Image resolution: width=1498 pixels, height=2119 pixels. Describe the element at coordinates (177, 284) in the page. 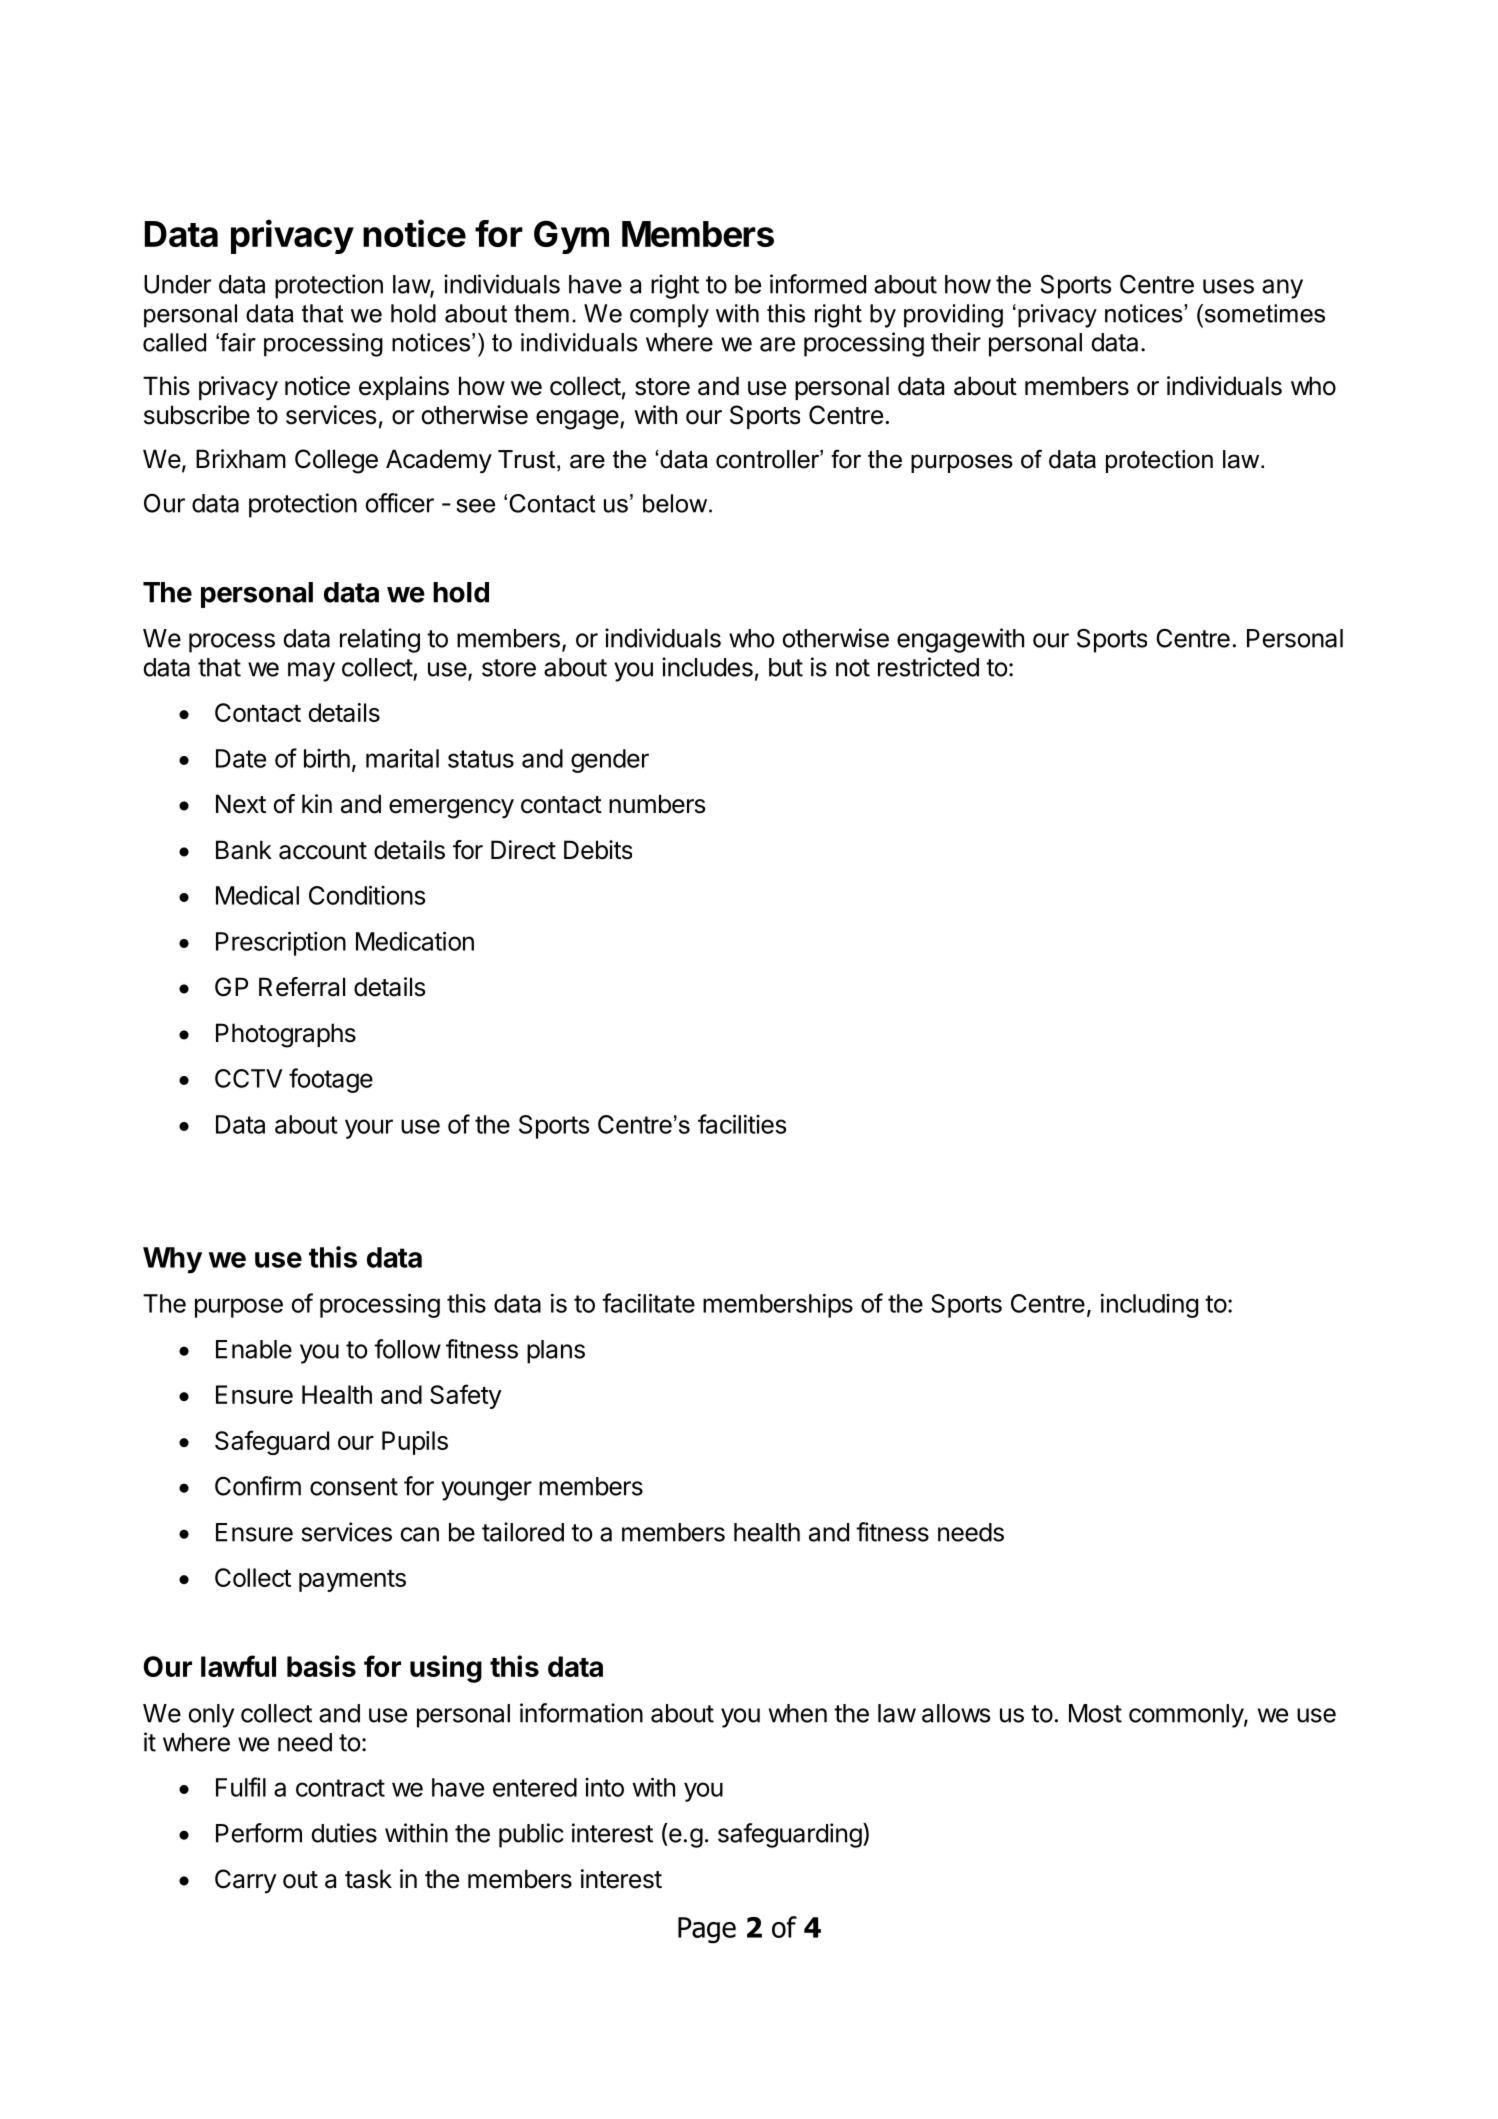

I see `Under` at that location.
